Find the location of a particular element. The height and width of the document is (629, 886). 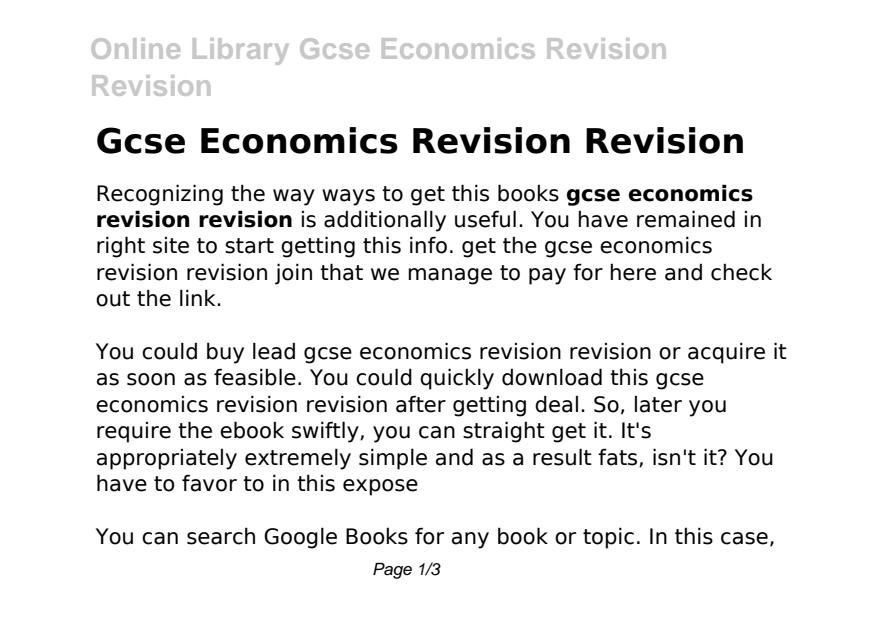

search is located at coordinates (221, 536).
